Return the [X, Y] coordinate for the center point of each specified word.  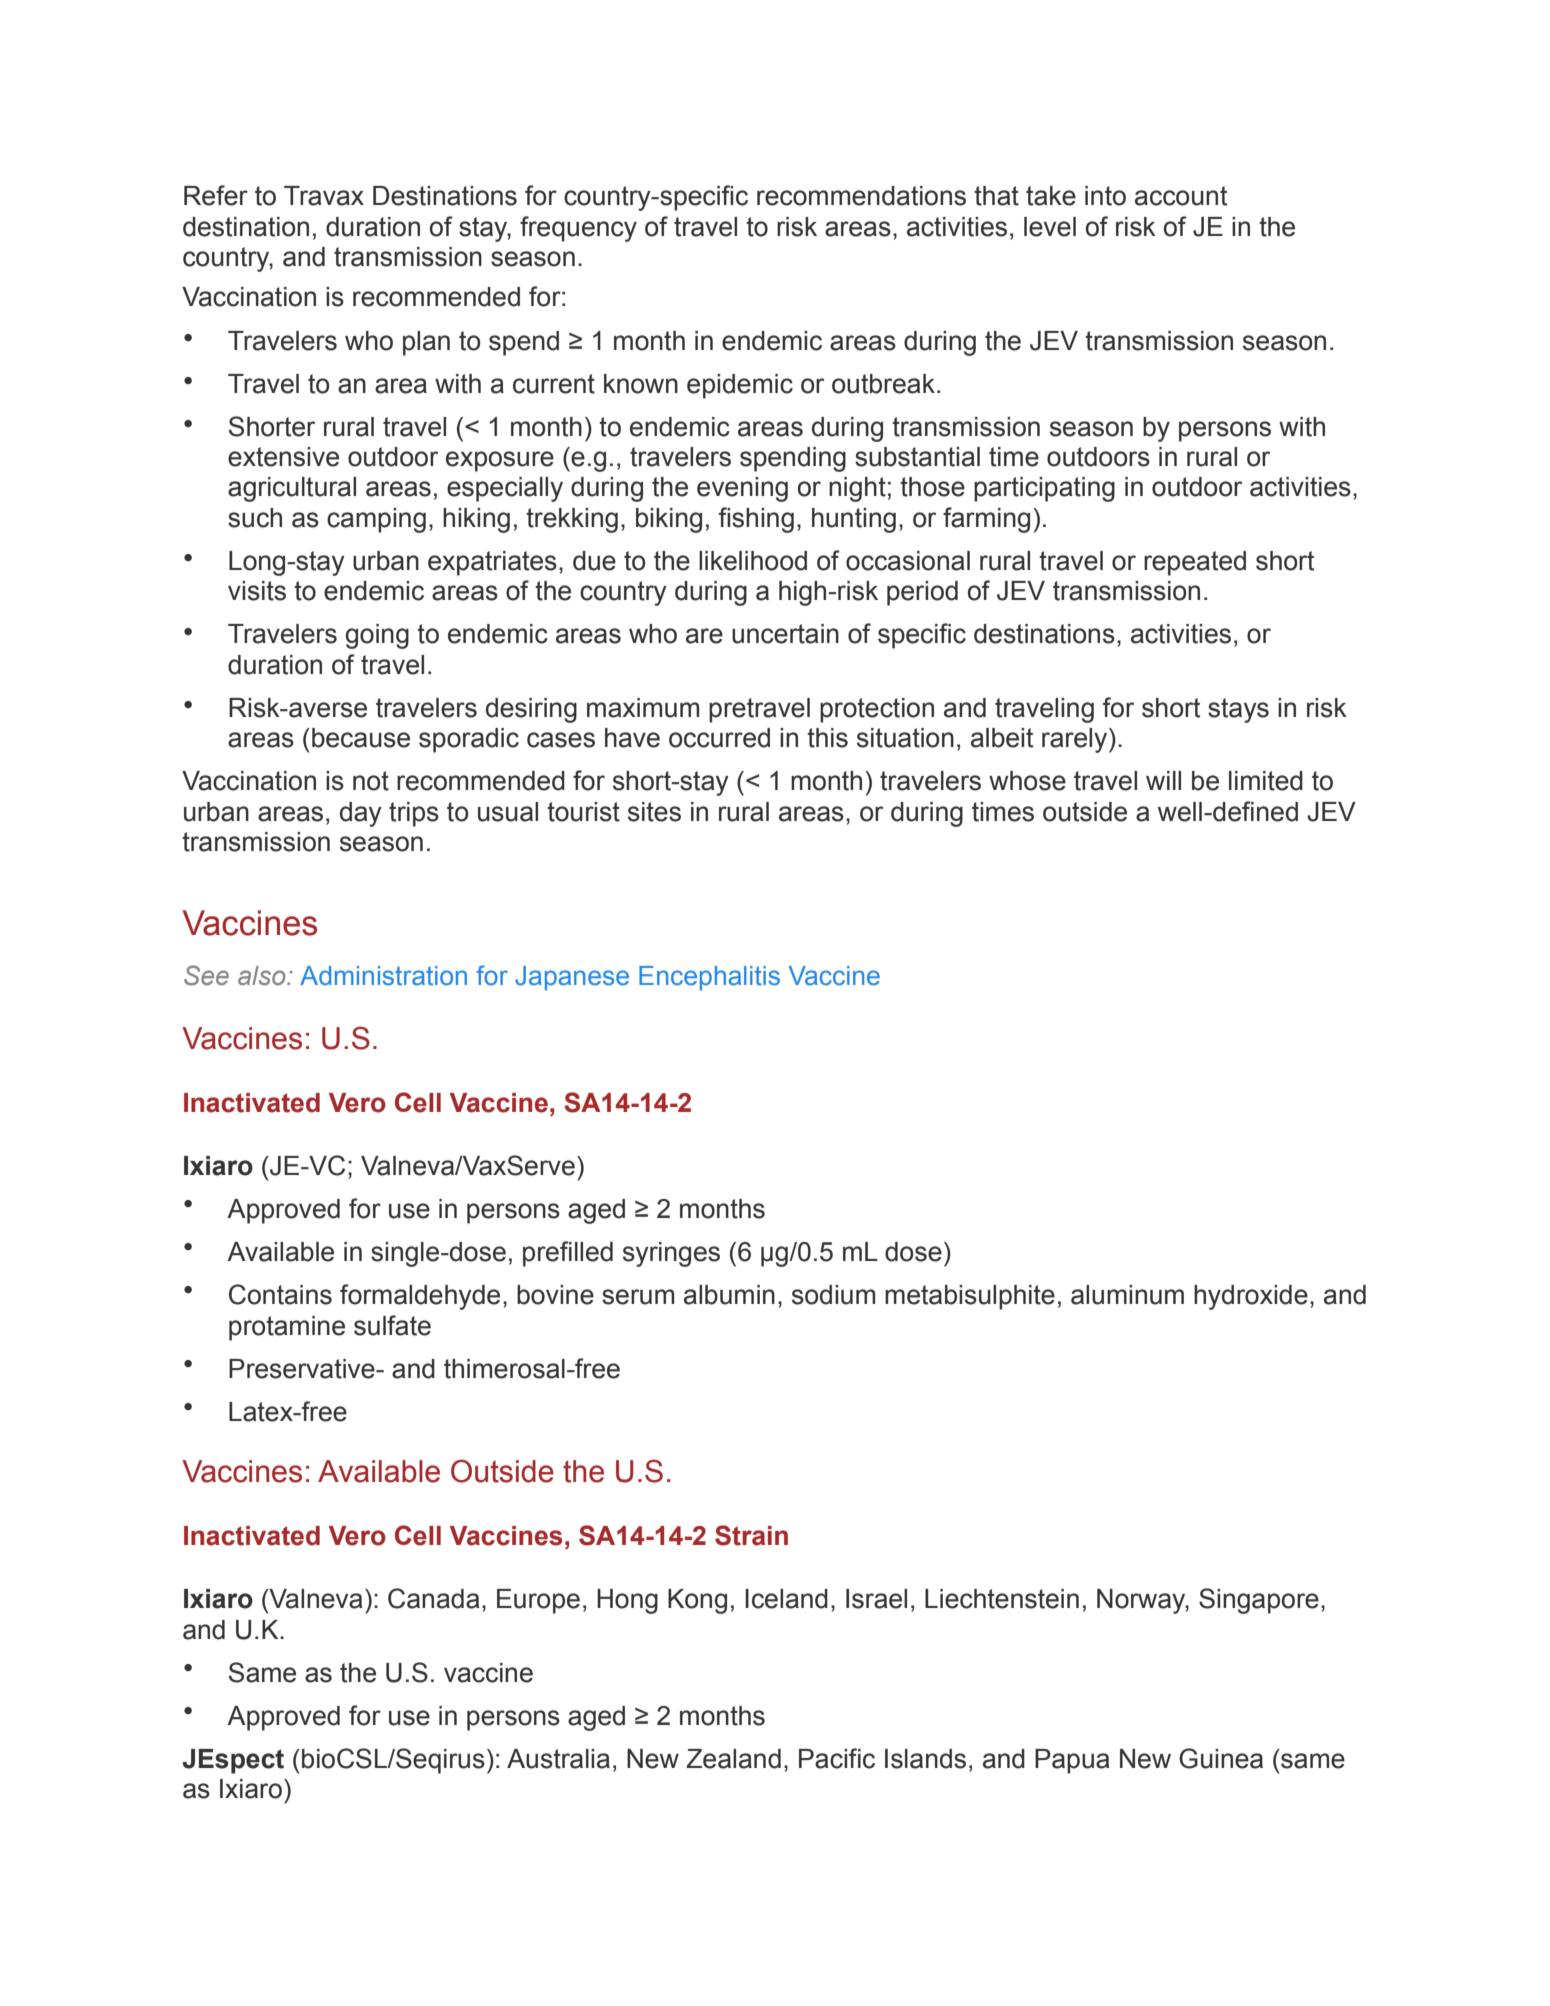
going [377, 636]
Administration [383, 976]
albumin [729, 1295]
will [1163, 780]
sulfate [392, 1325]
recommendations [861, 196]
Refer [216, 195]
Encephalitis [709, 978]
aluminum [1127, 1295]
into [1105, 196]
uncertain [785, 634]
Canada [433, 1598]
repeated [1195, 563]
